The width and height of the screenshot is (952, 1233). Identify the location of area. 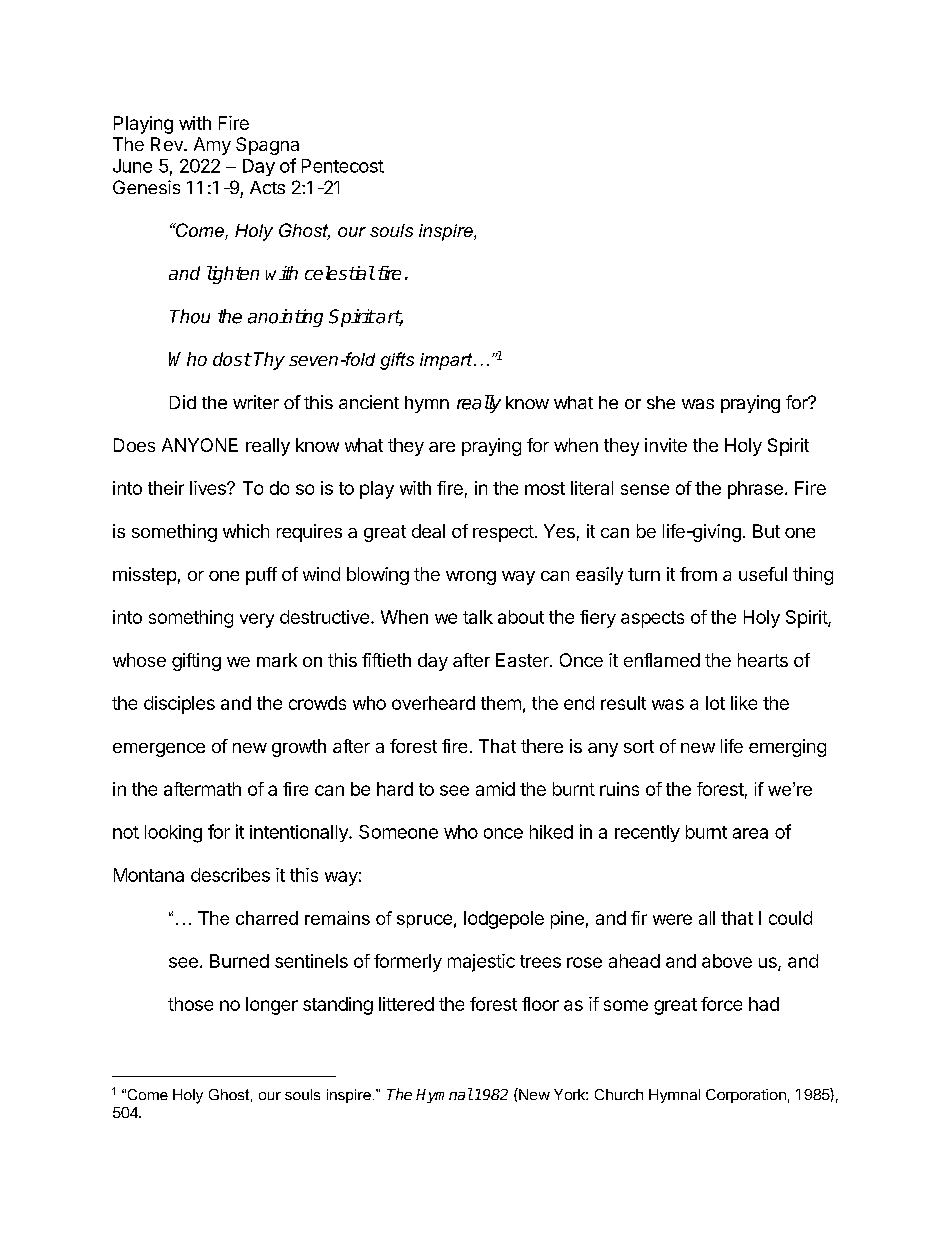
(750, 833).
